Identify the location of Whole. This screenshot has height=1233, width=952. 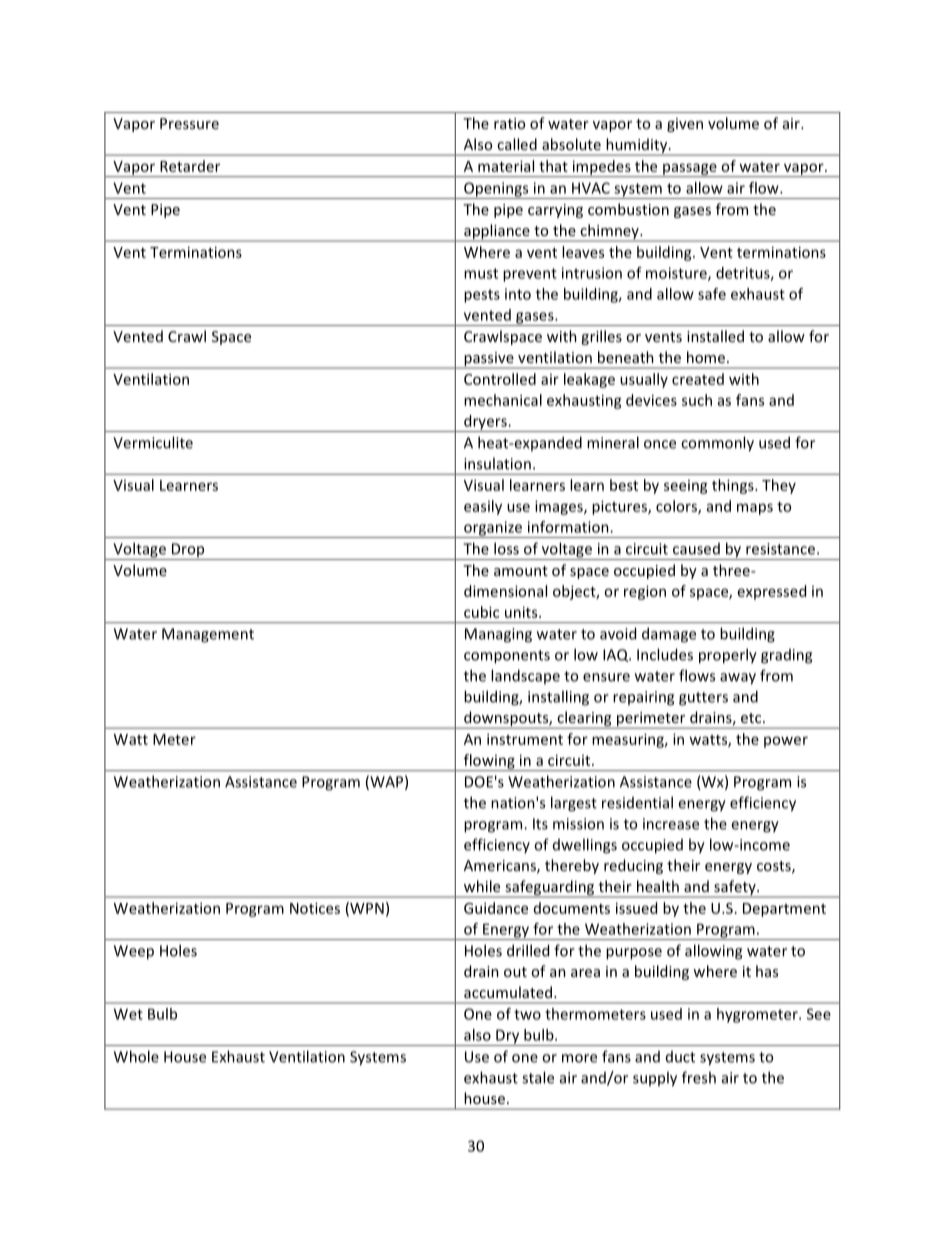
(136, 1056).
